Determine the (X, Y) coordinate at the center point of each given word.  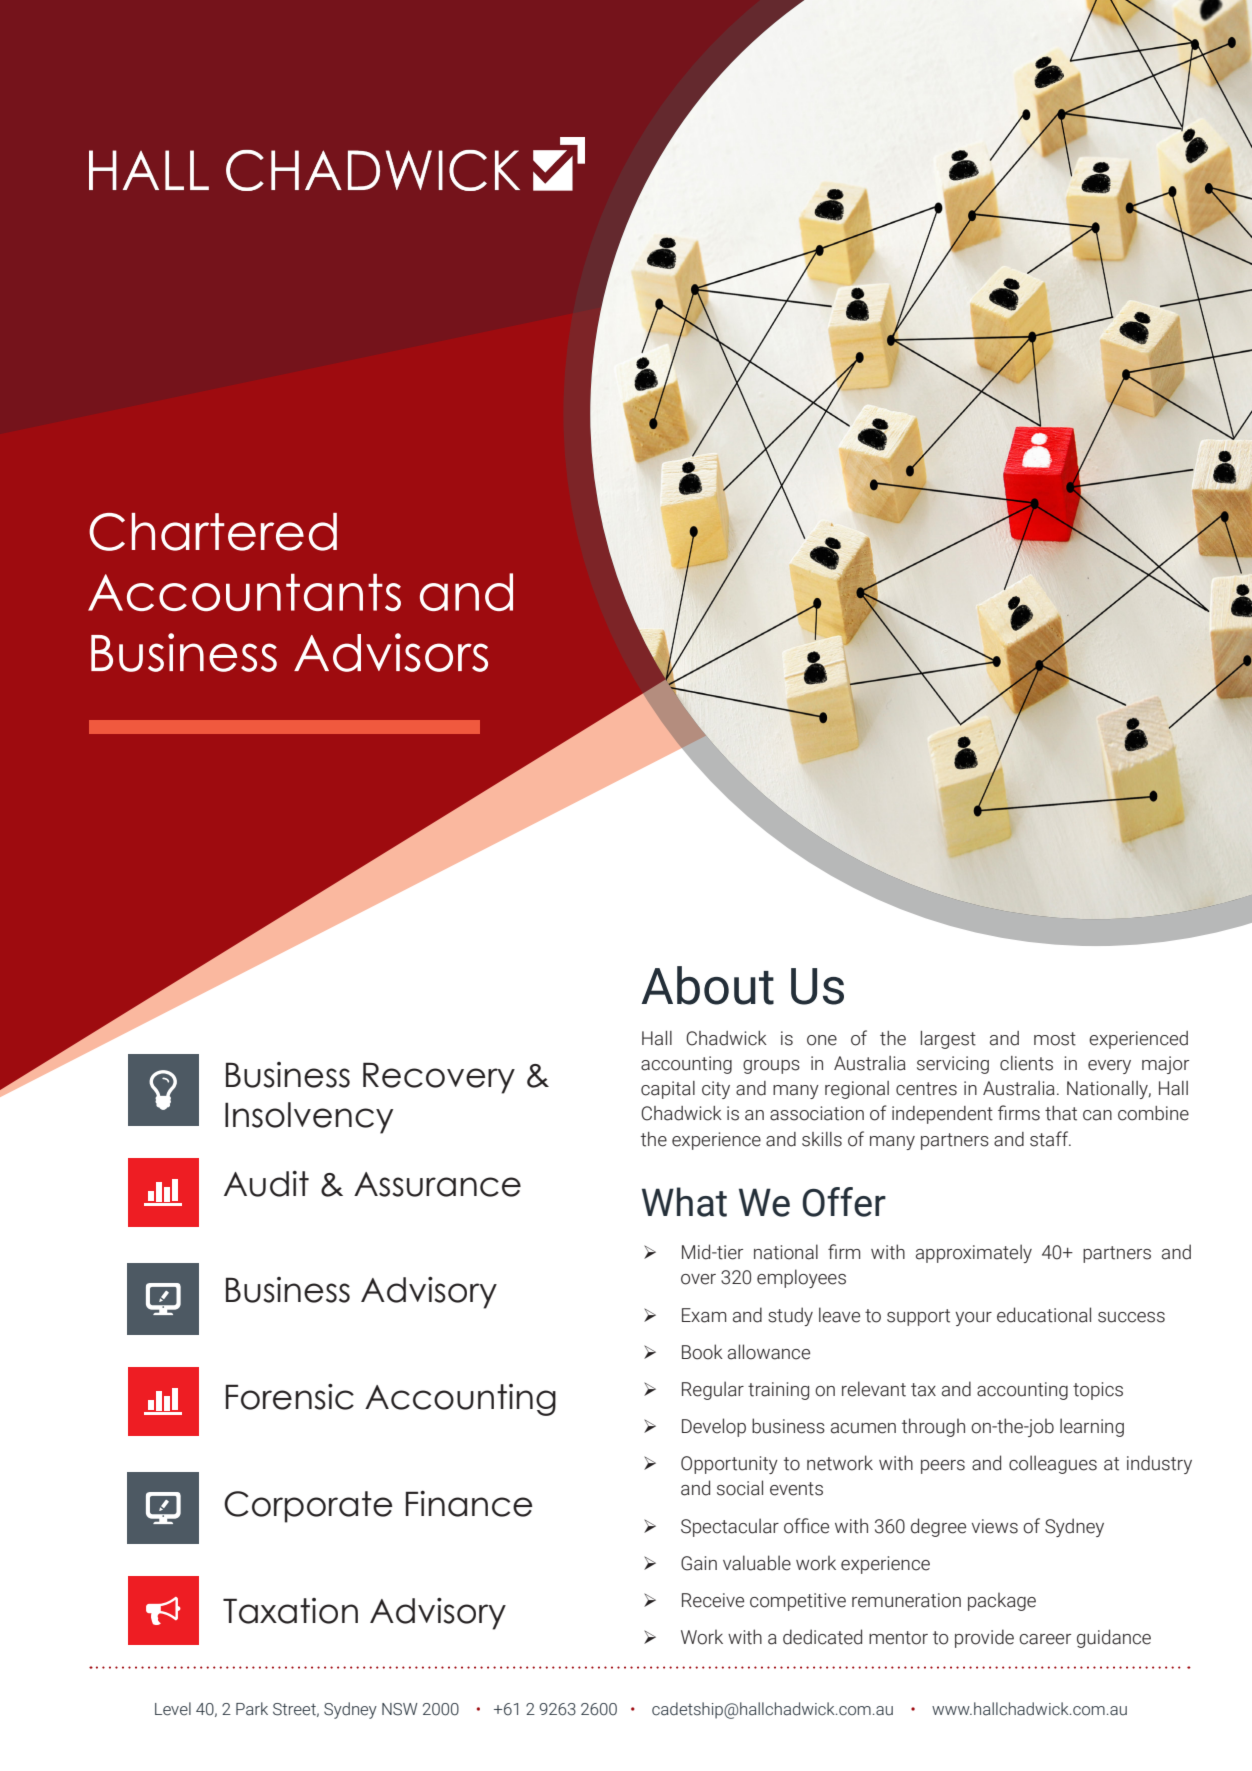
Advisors (391, 652)
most (1055, 1039)
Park (252, 1709)
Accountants (244, 592)
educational (1044, 1315)
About (708, 985)
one (822, 1040)
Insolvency (309, 1118)
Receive (713, 1600)
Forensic (290, 1397)
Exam (704, 1315)
